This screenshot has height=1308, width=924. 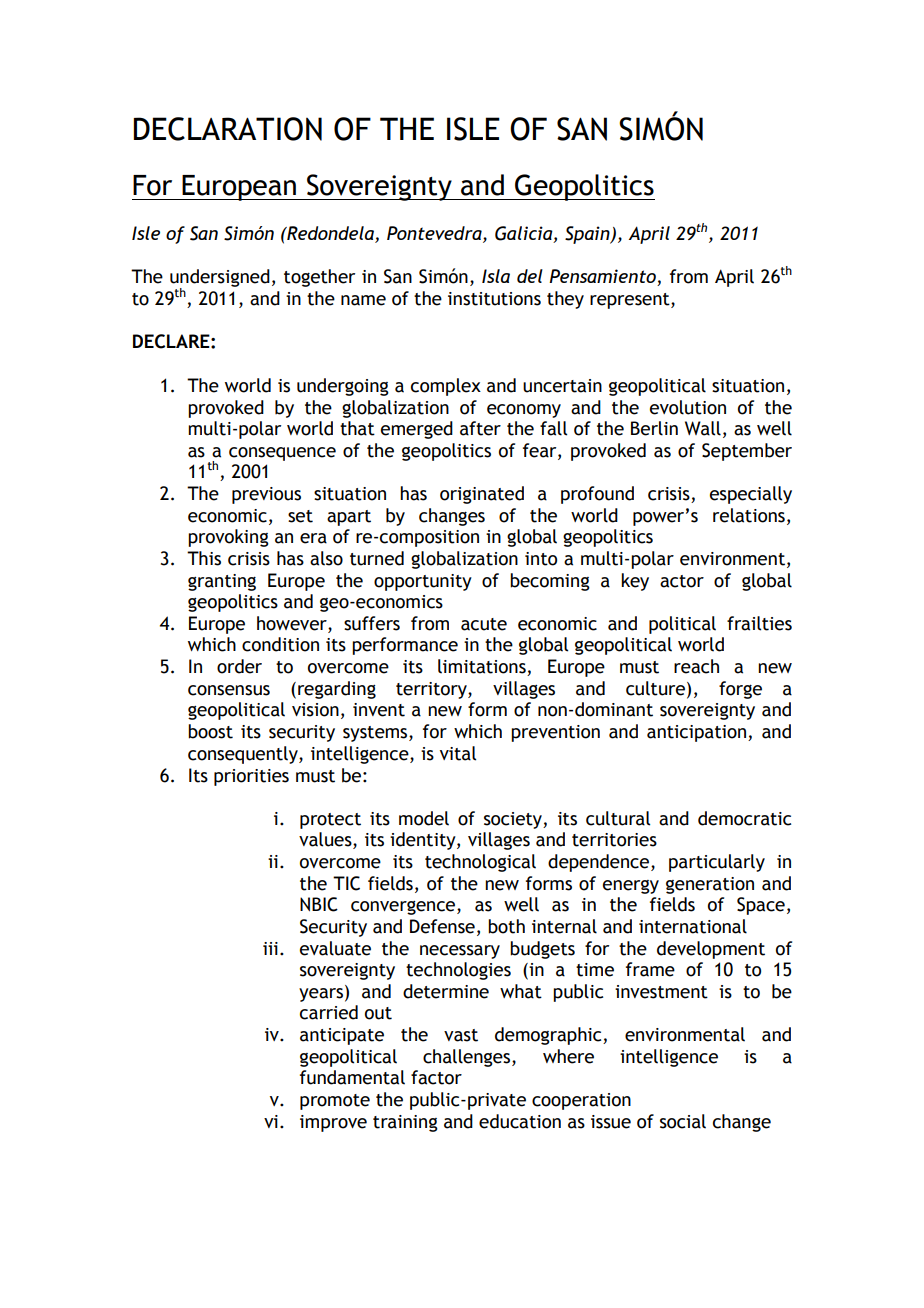 I want to click on Spain, so click(x=588, y=235).
